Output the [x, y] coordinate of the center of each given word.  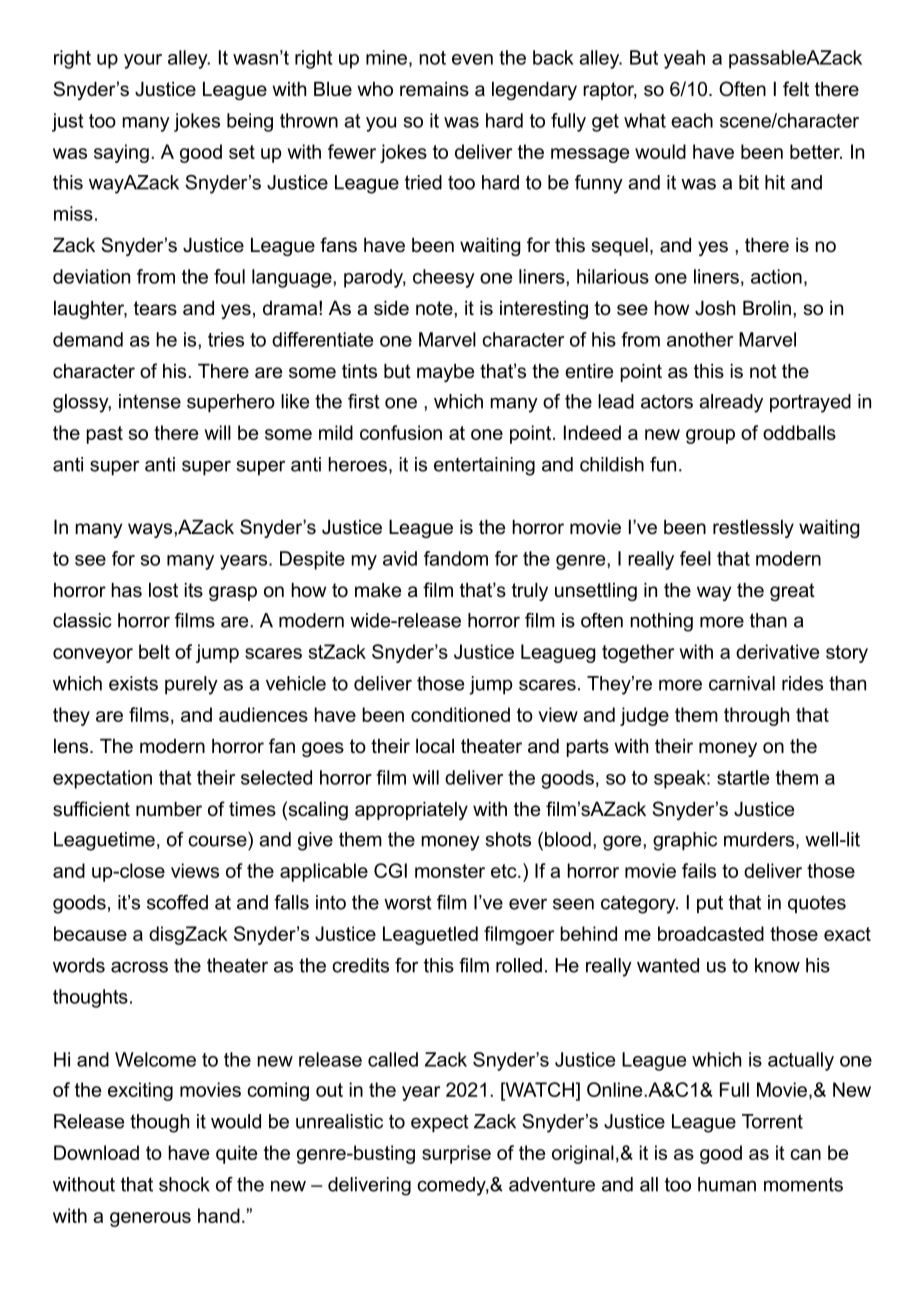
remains [434, 89]
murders [760, 840]
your [143, 61]
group [710, 436]
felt [796, 88]
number [169, 809]
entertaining [484, 466]
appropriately [411, 811]
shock [184, 1184]
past [105, 435]
